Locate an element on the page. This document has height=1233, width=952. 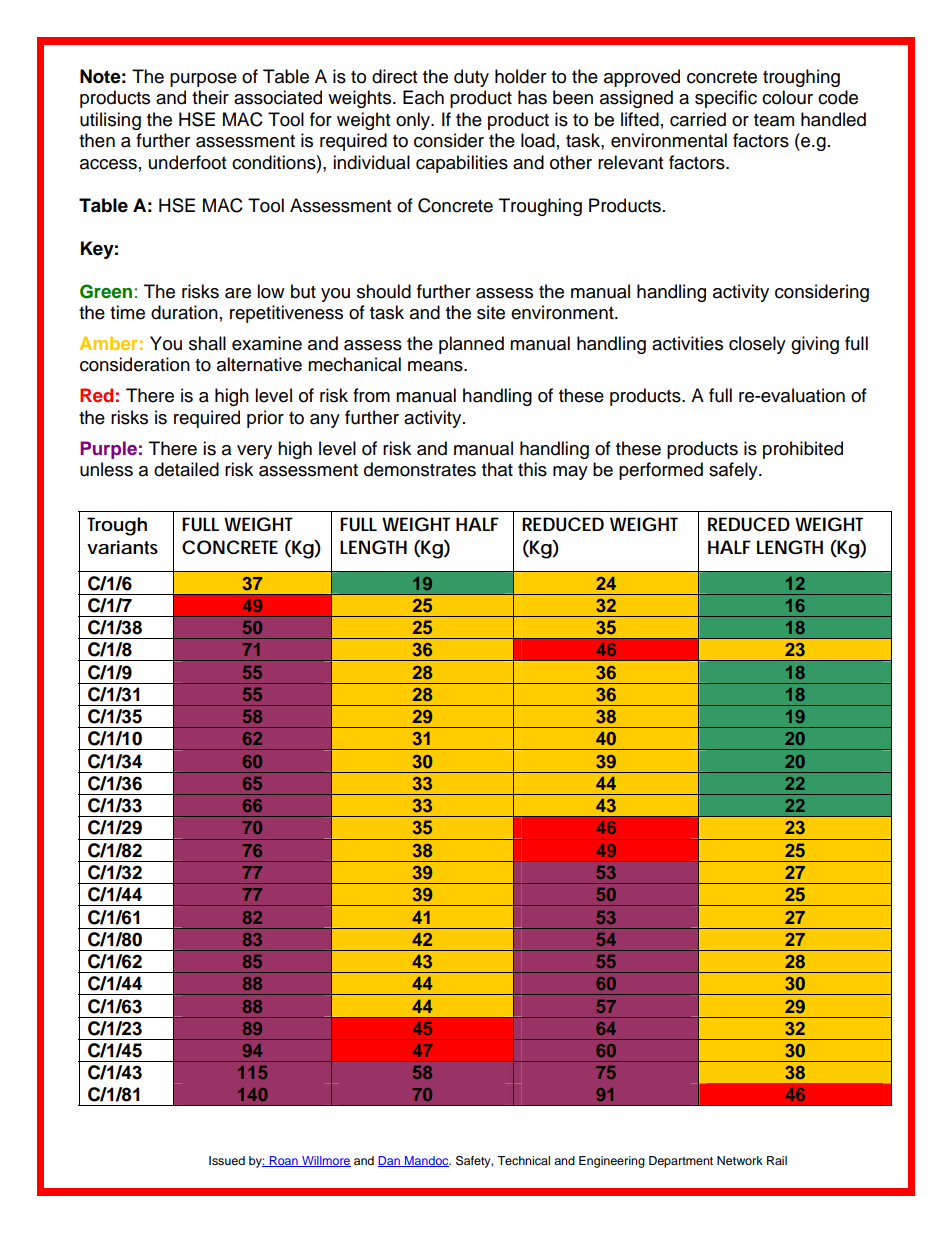
Network is located at coordinates (740, 1160).
